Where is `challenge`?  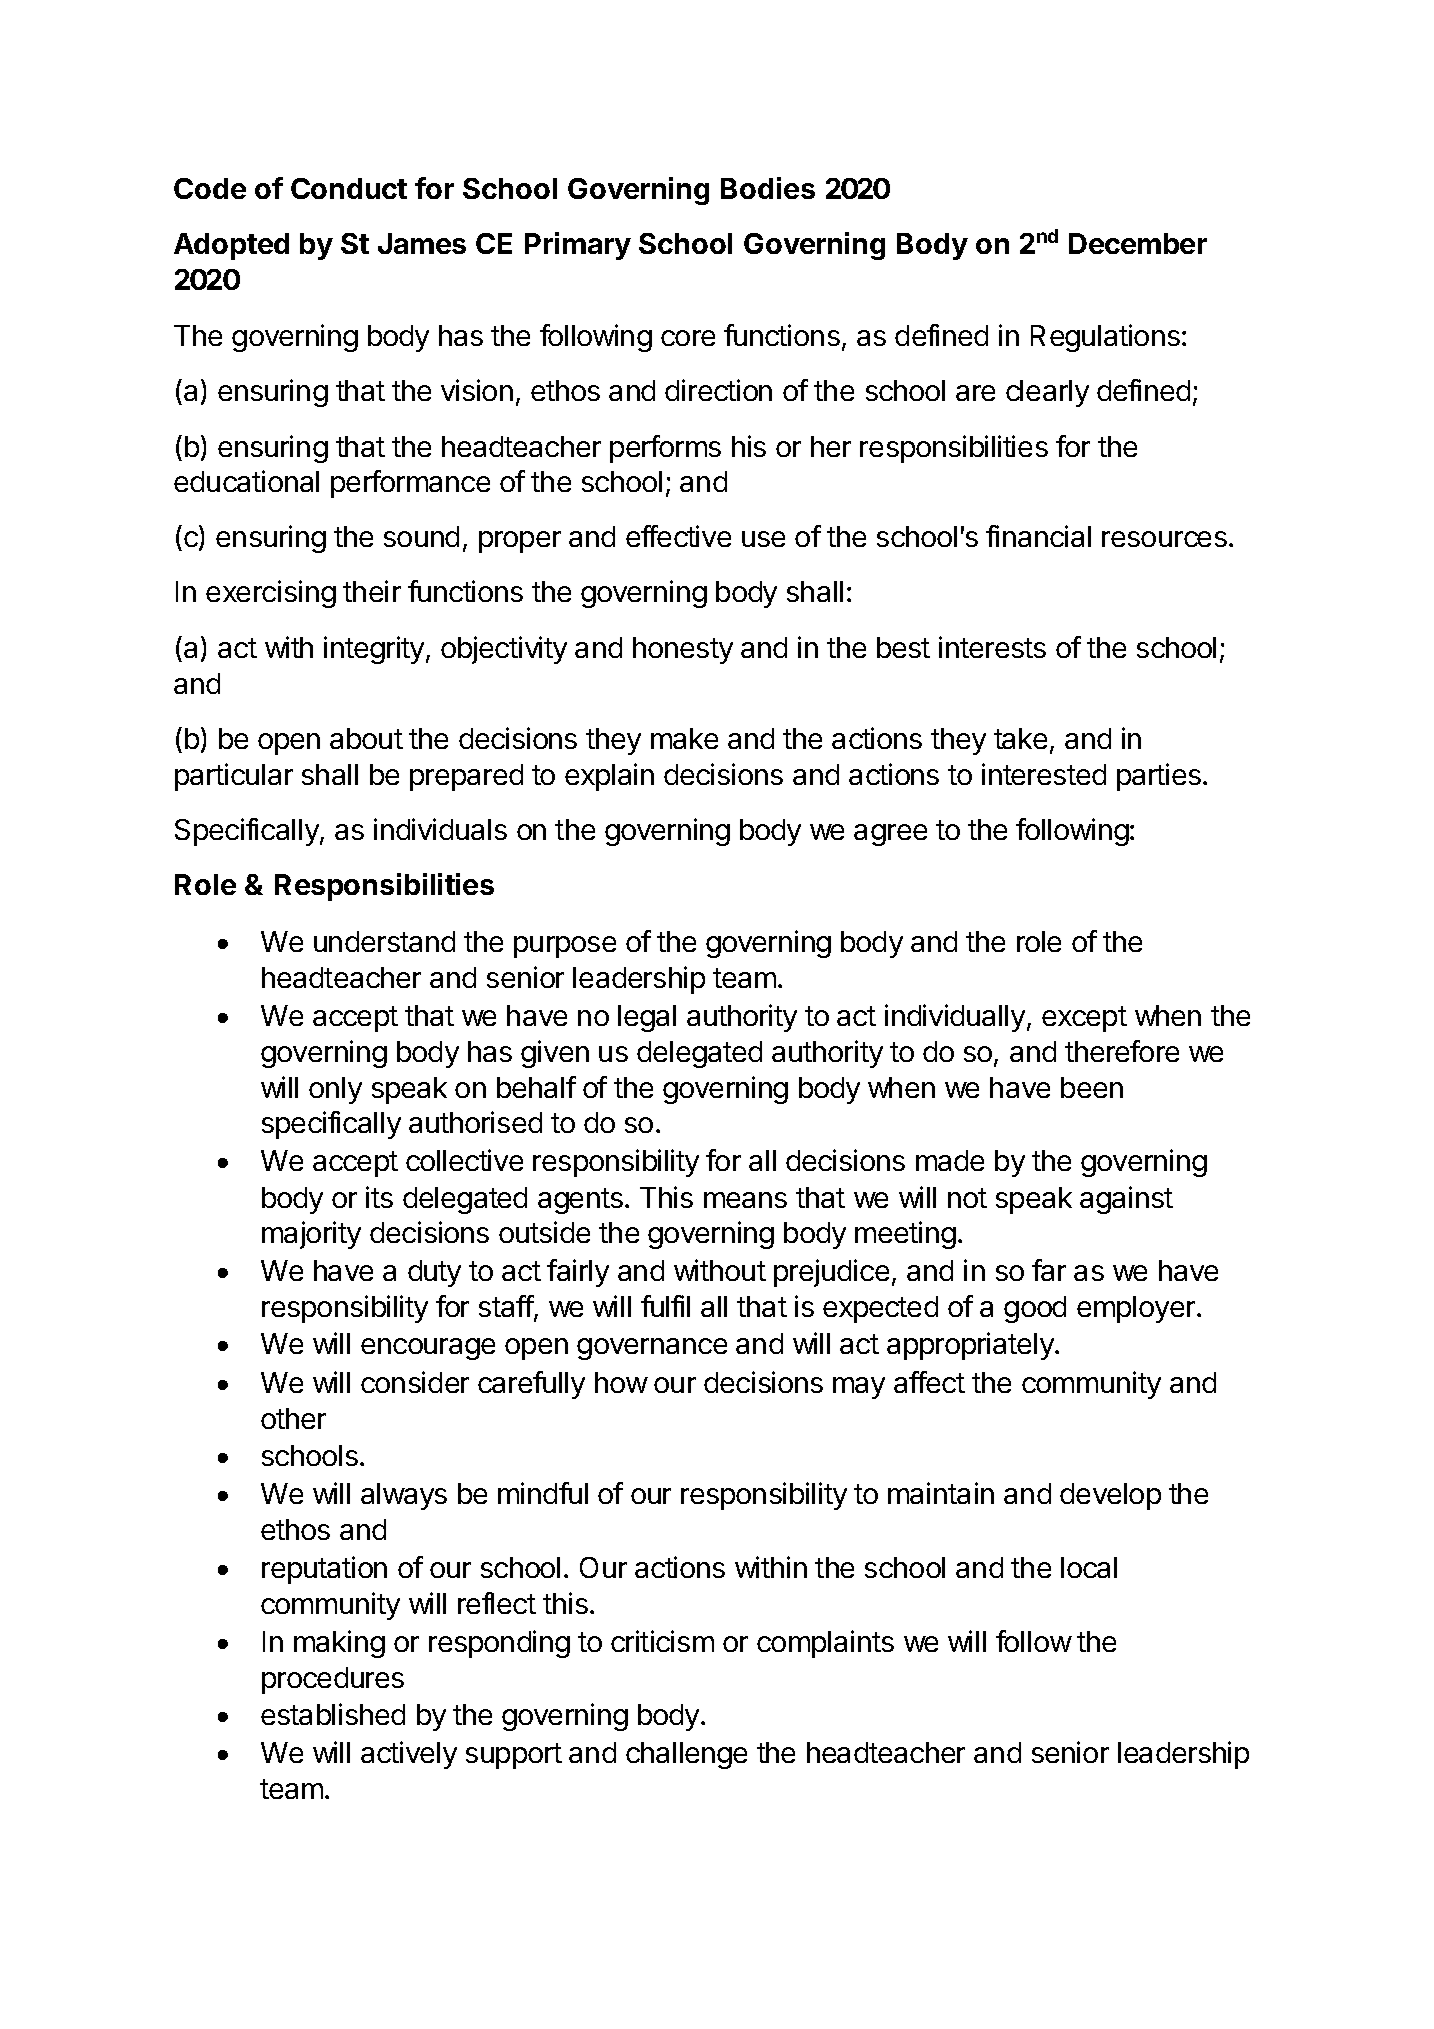
challenge is located at coordinates (686, 1755).
